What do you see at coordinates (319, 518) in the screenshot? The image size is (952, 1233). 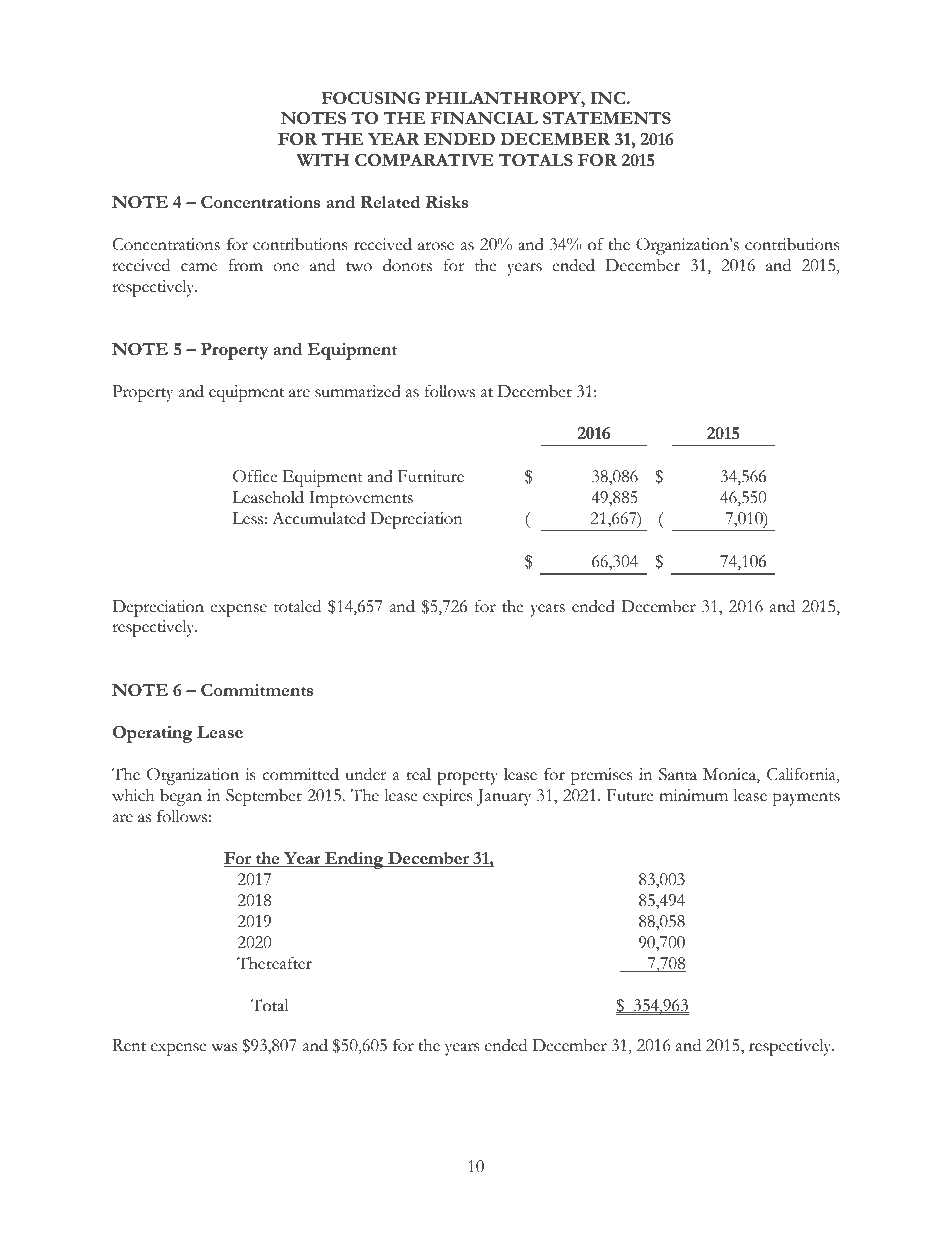 I see `Accumulated` at bounding box center [319, 518].
